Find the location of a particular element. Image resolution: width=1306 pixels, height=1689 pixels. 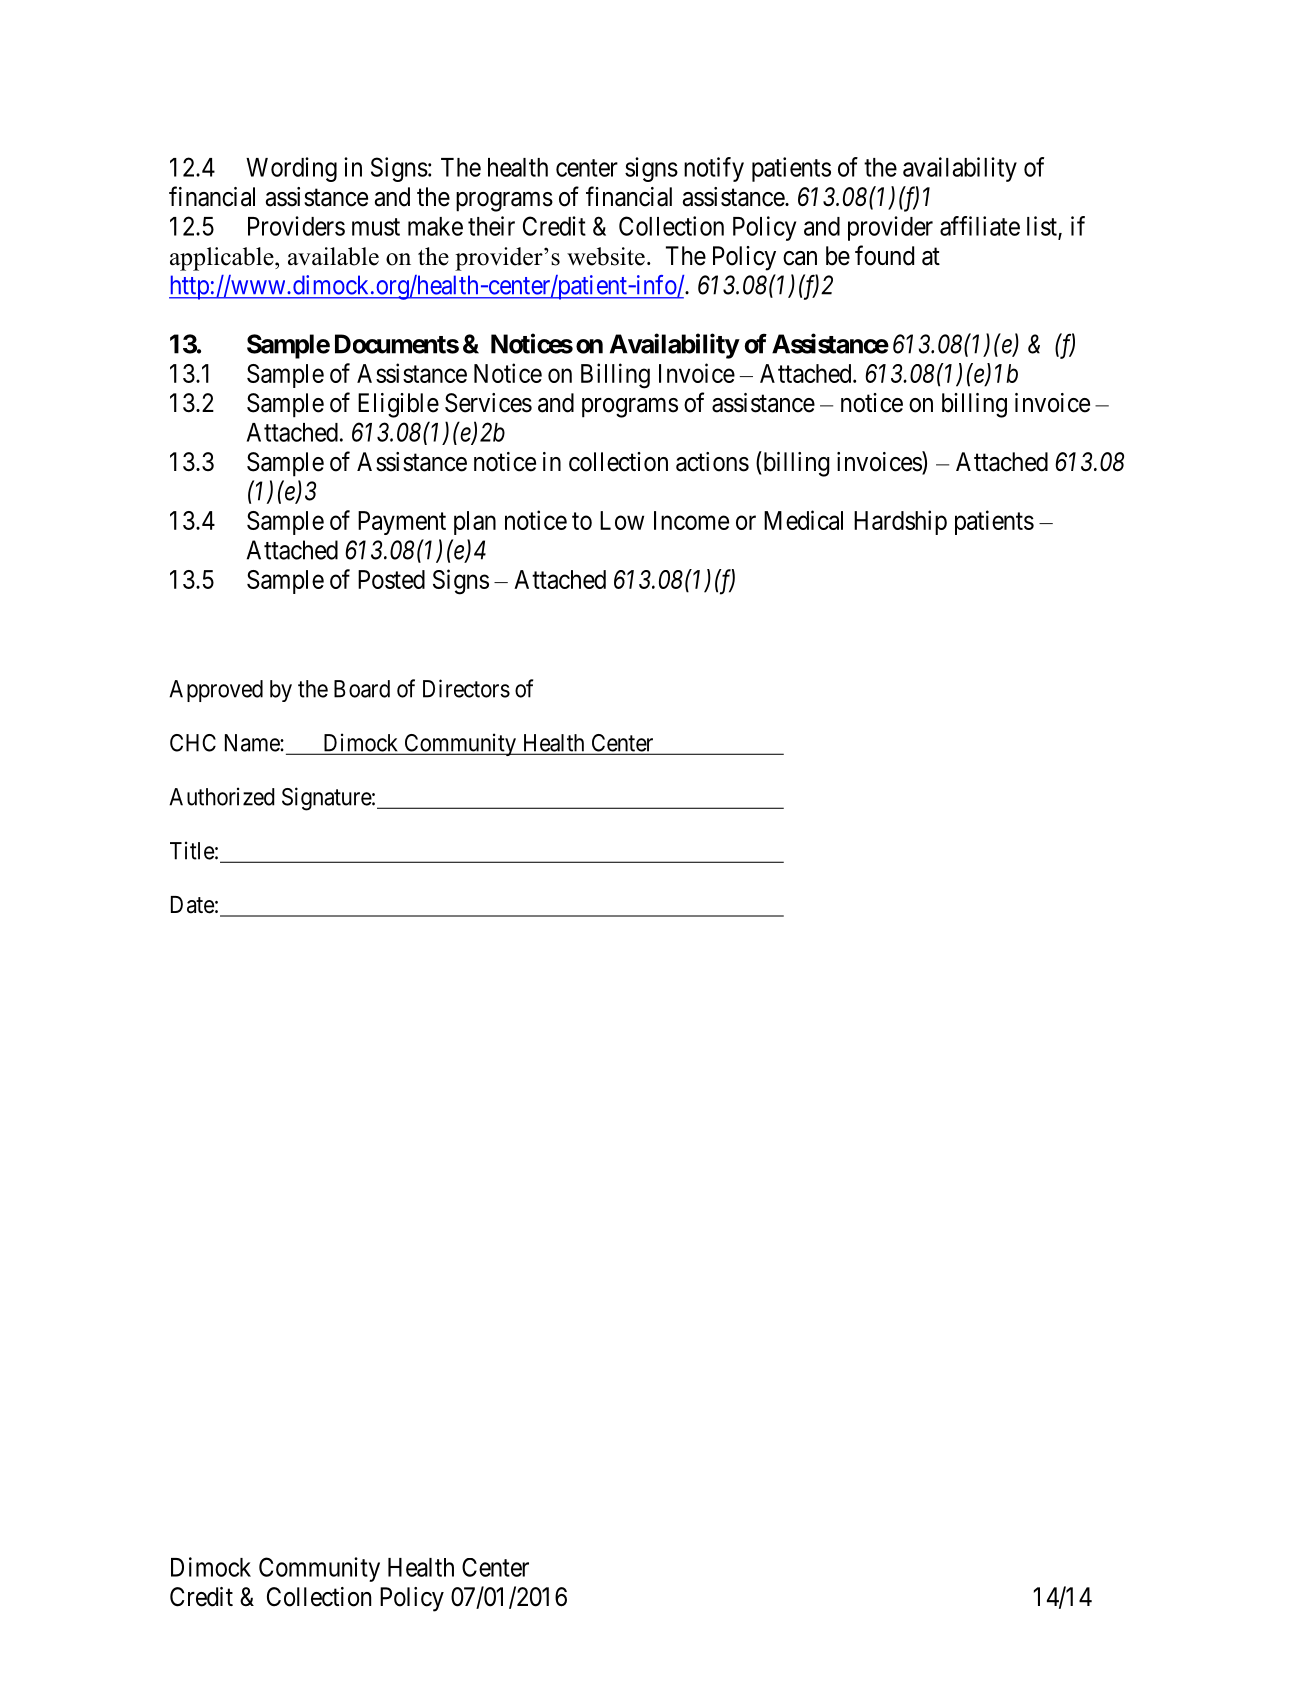

found is located at coordinates (884, 255).
